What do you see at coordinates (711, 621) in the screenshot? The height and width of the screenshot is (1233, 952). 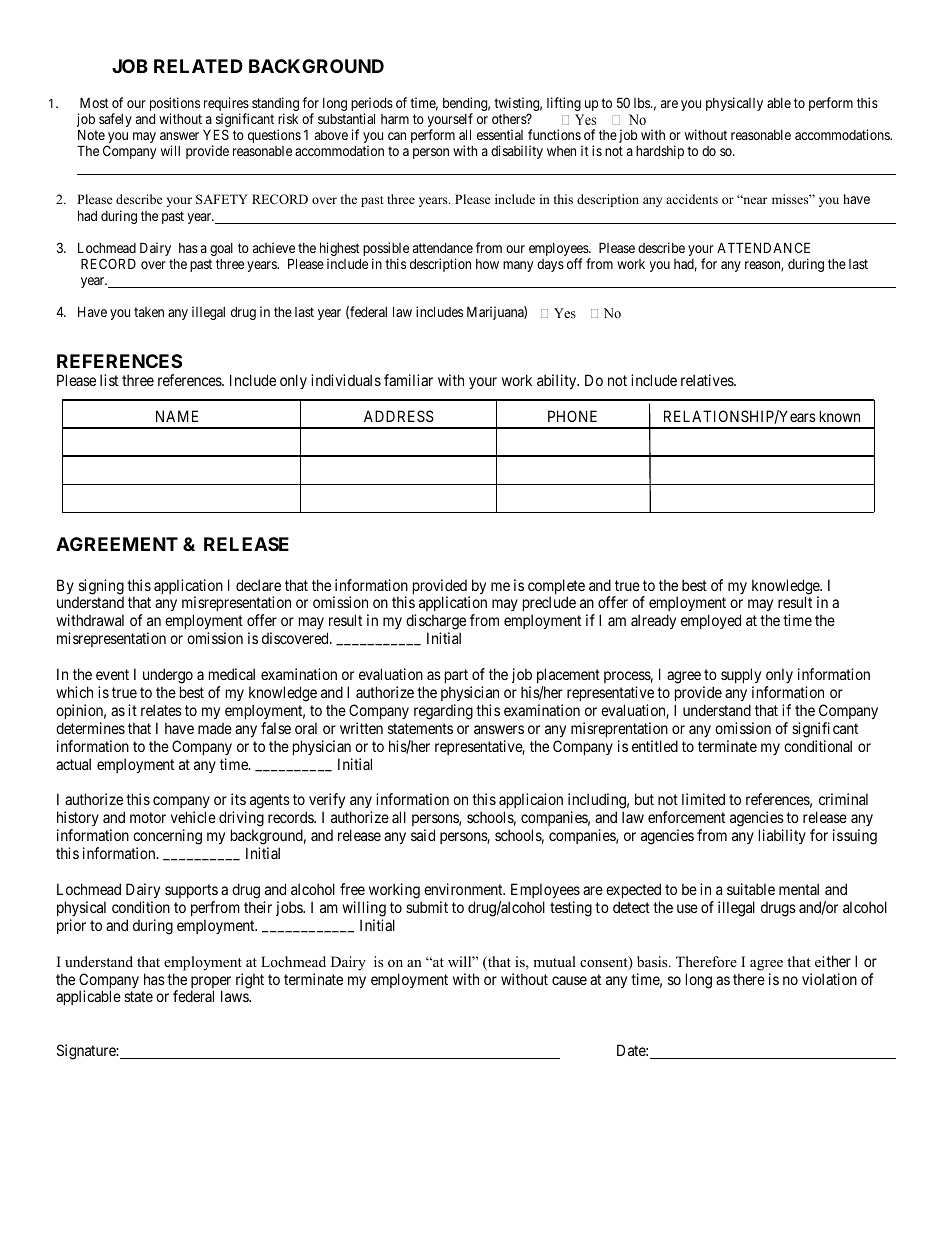 I see `employed` at bounding box center [711, 621].
